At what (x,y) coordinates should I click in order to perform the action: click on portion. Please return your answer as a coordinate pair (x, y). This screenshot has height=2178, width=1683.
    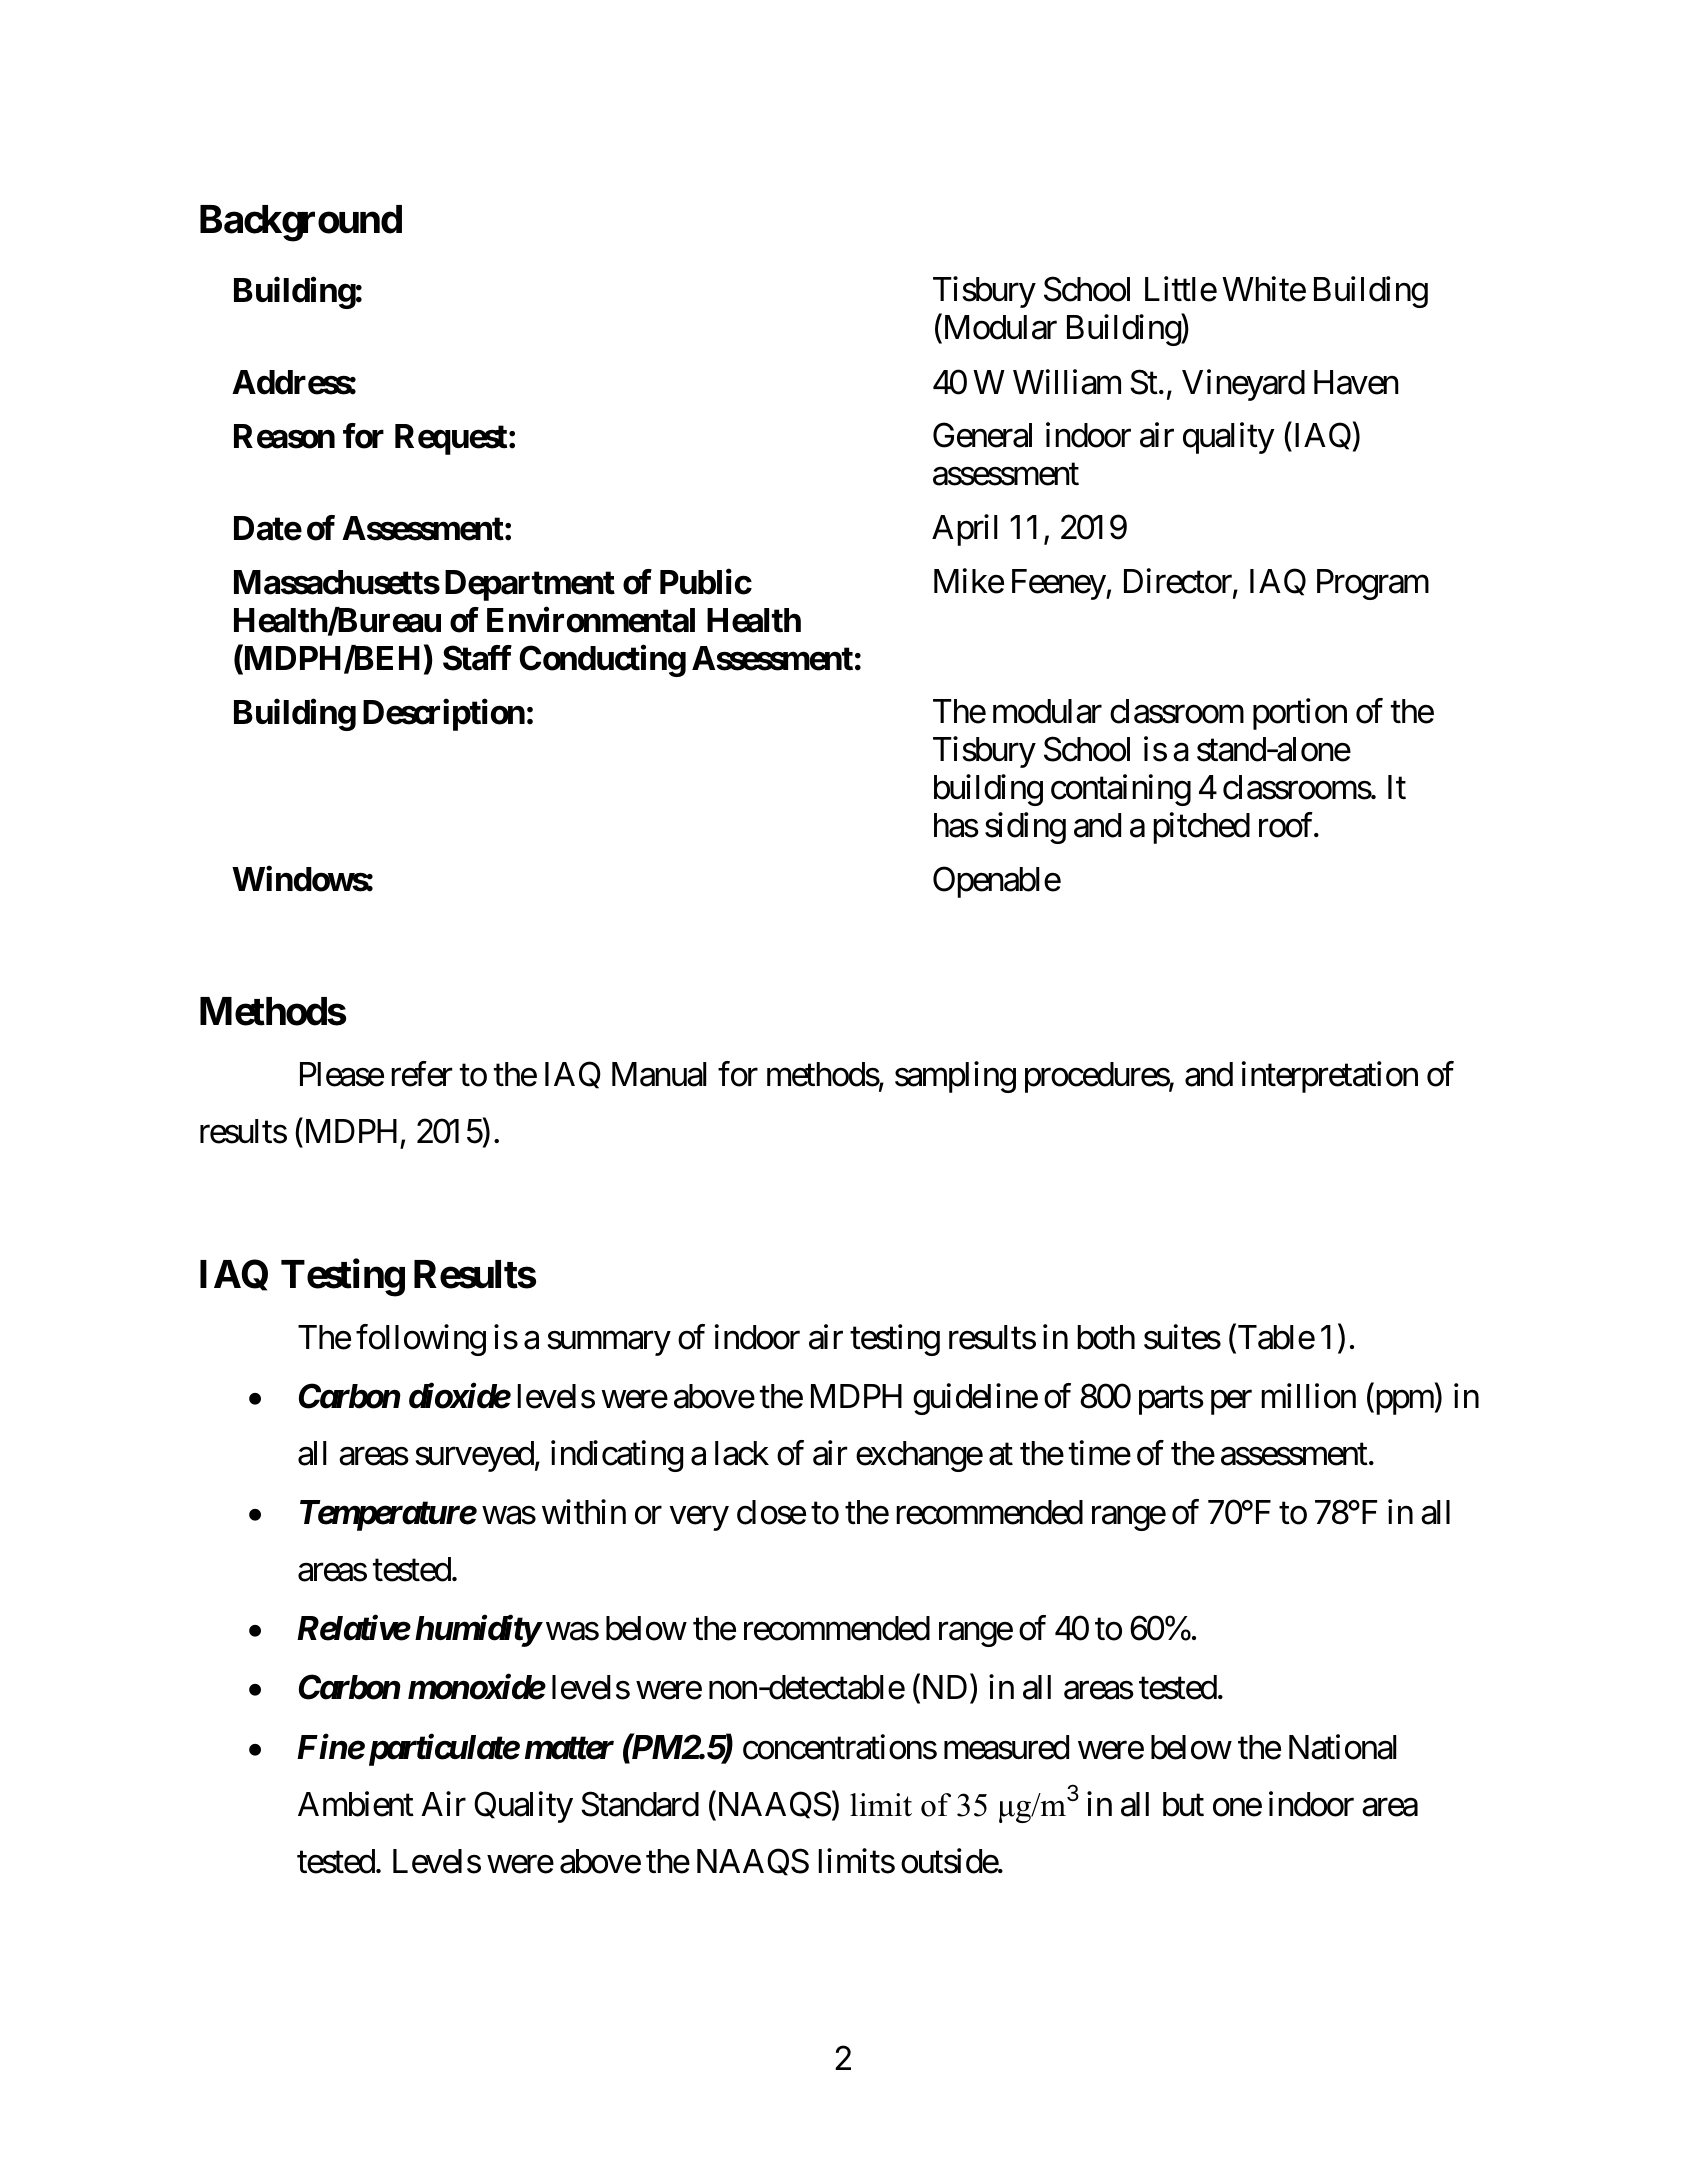
    Looking at the image, I should click on (1300, 714).
